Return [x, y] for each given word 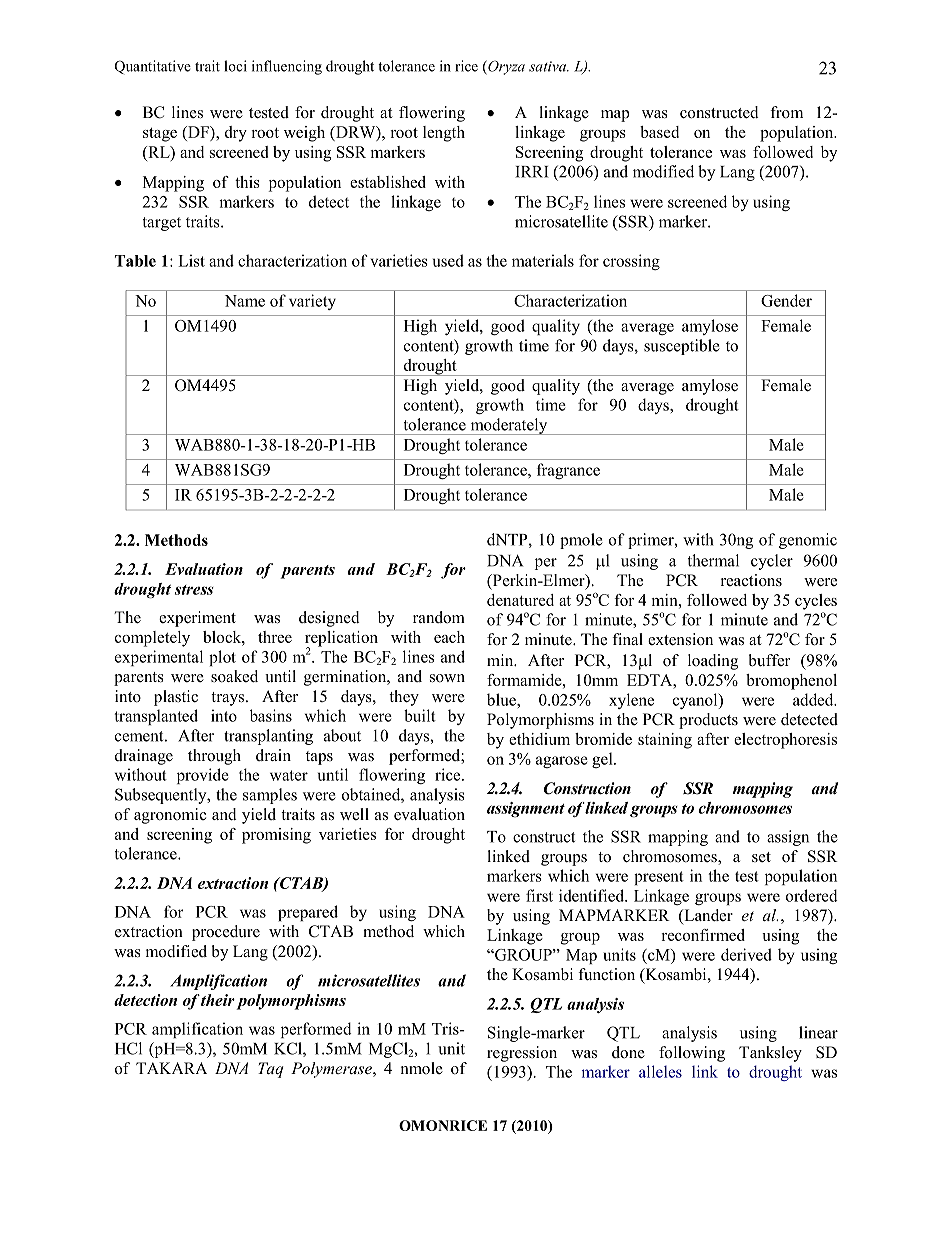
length [444, 134]
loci [235, 66]
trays [229, 699]
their [218, 1000]
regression [522, 1054]
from [786, 112]
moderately [509, 426]
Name [245, 301]
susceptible [682, 347]
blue [502, 699]
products [708, 721]
